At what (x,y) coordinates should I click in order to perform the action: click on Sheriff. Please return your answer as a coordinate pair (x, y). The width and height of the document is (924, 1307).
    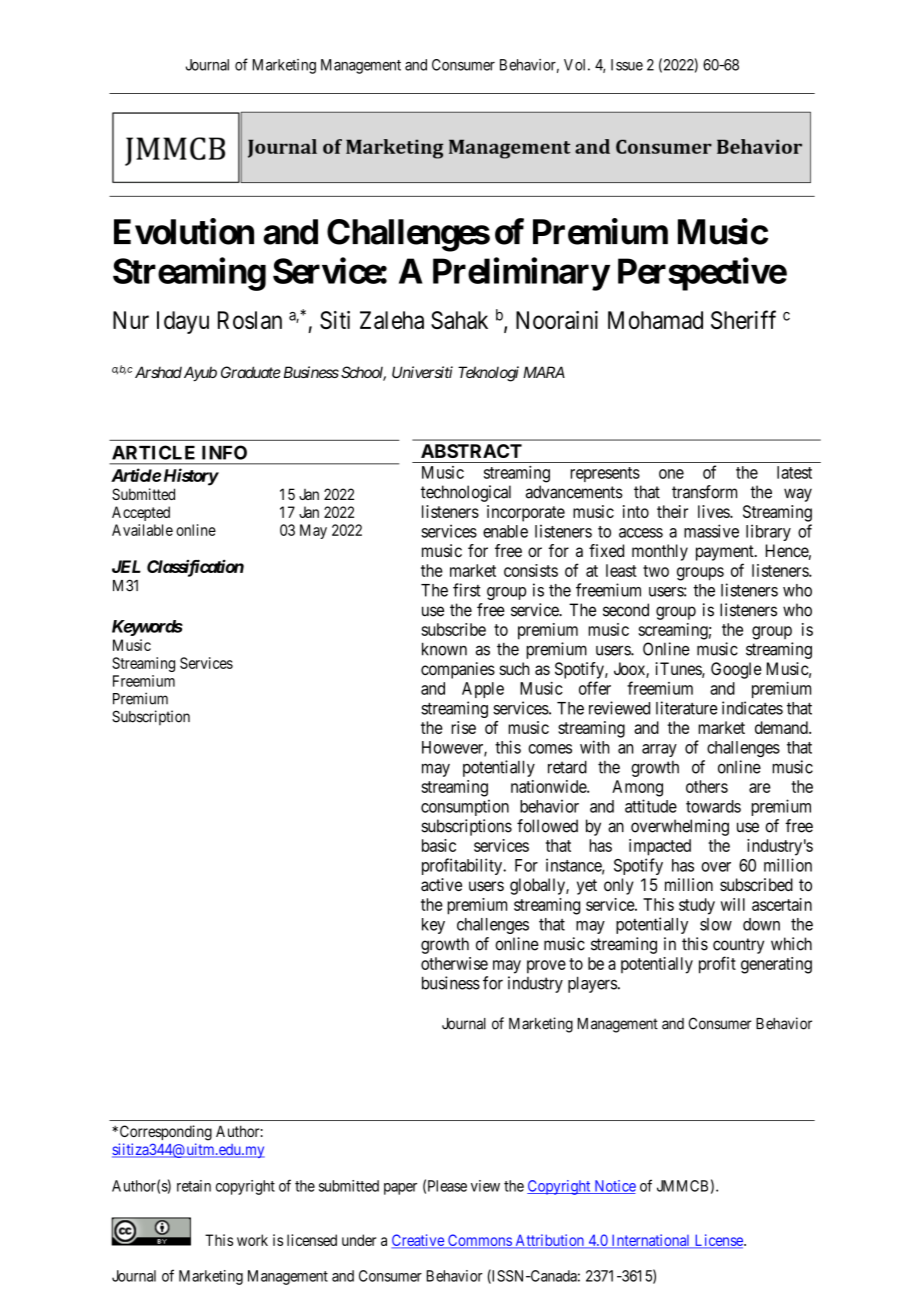
    Looking at the image, I should click on (743, 319).
